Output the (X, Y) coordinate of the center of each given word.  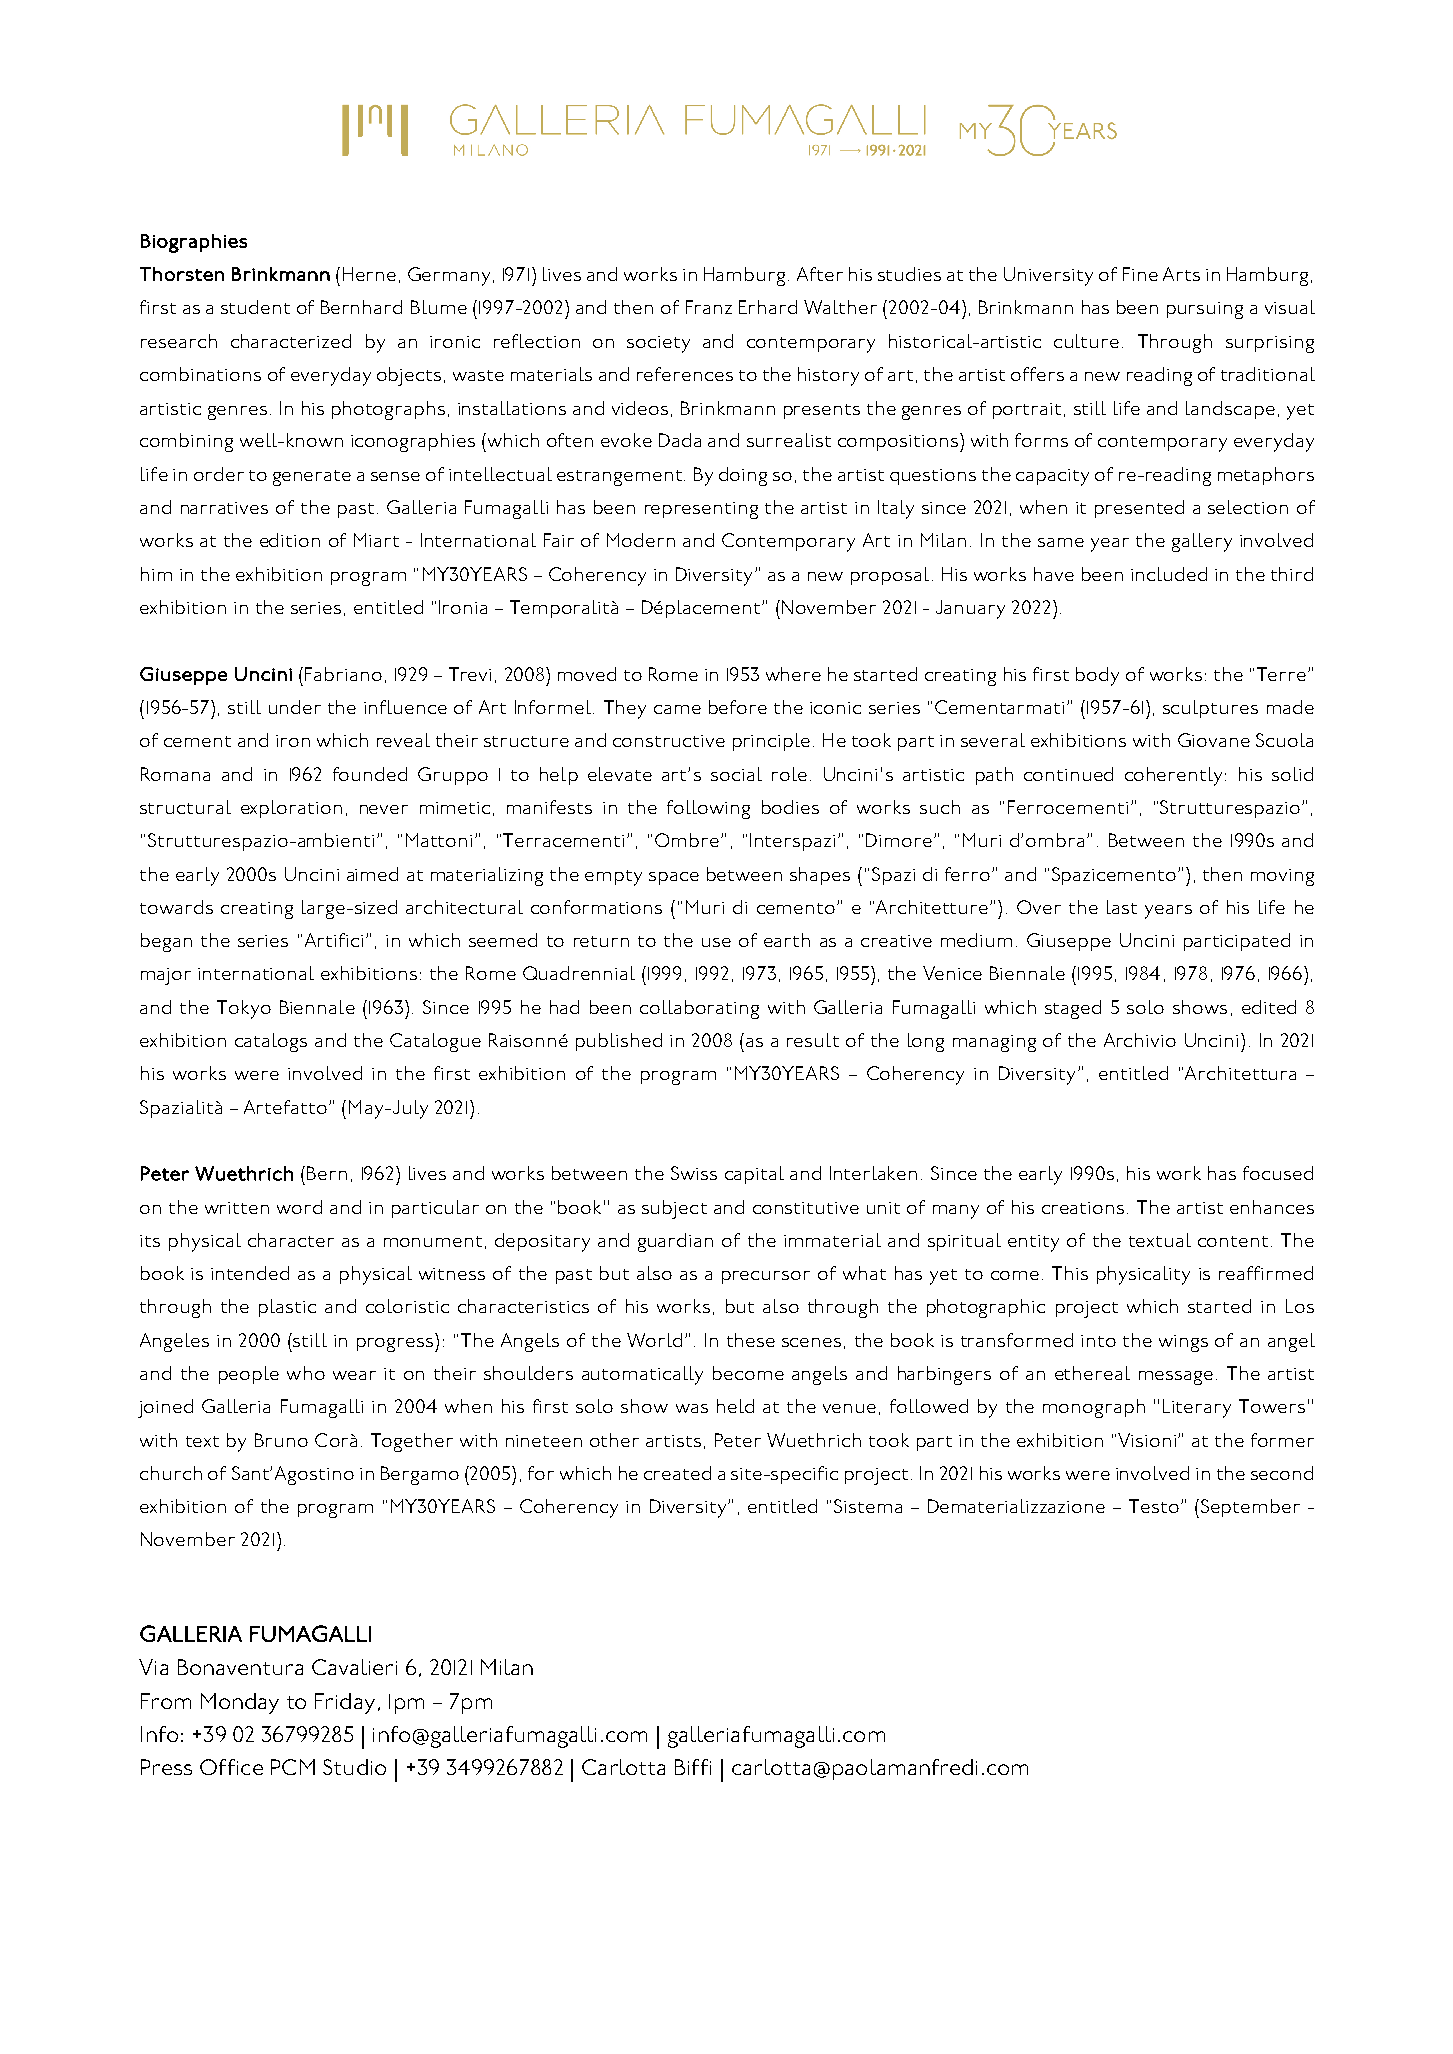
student (255, 307)
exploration (291, 809)
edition (290, 540)
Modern (641, 540)
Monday (240, 1703)
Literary (1197, 1408)
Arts (1181, 274)
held (735, 1406)
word (299, 1207)
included (1169, 574)
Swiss (694, 1173)
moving (1282, 877)
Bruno (281, 1440)
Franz (709, 307)
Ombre (688, 840)
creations (1083, 1208)
